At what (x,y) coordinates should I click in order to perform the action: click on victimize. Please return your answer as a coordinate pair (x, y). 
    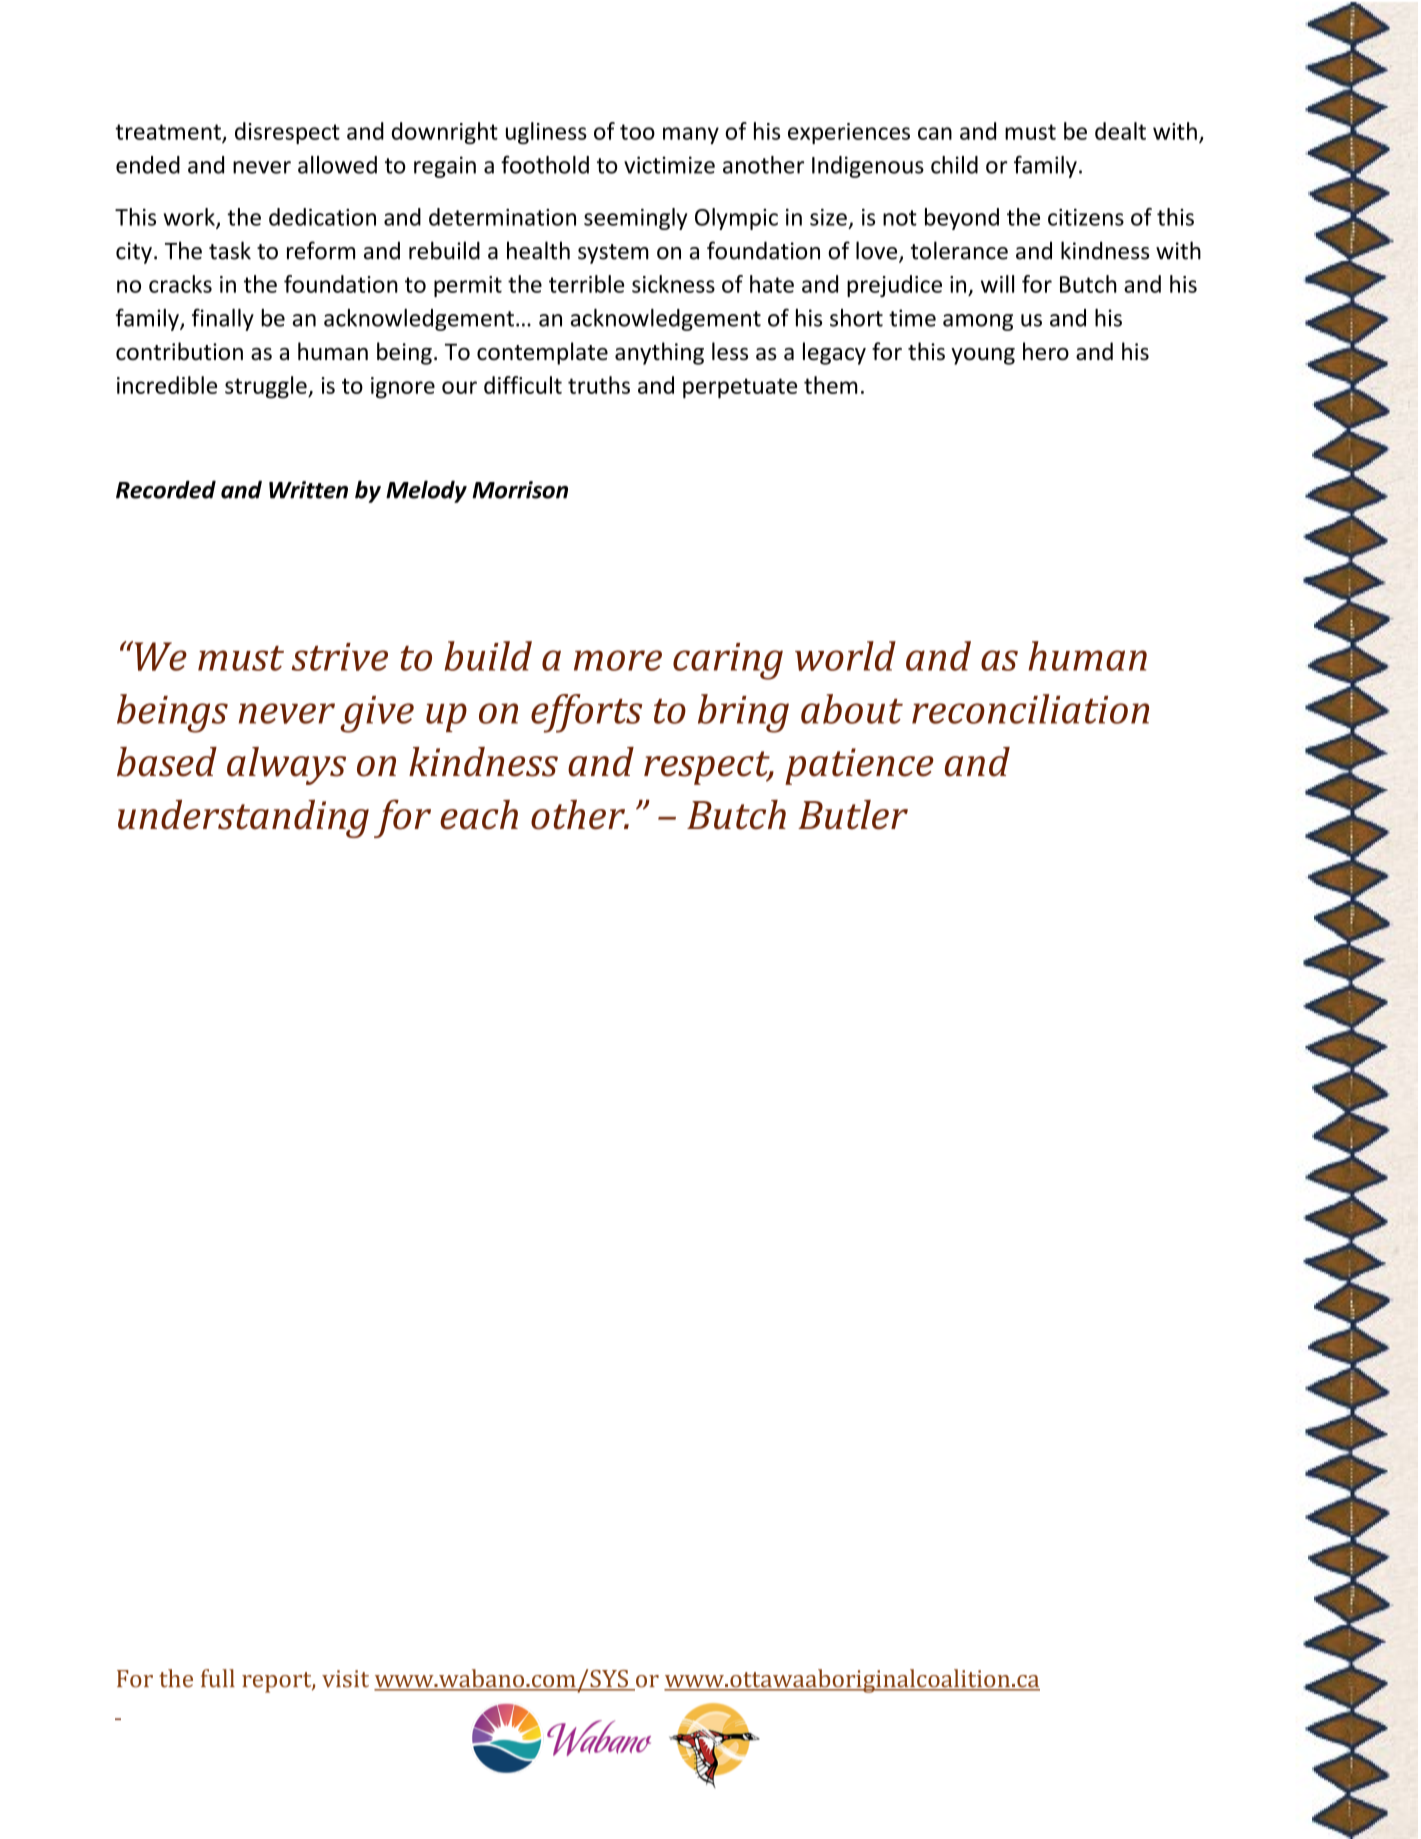
    Looking at the image, I should click on (669, 165).
